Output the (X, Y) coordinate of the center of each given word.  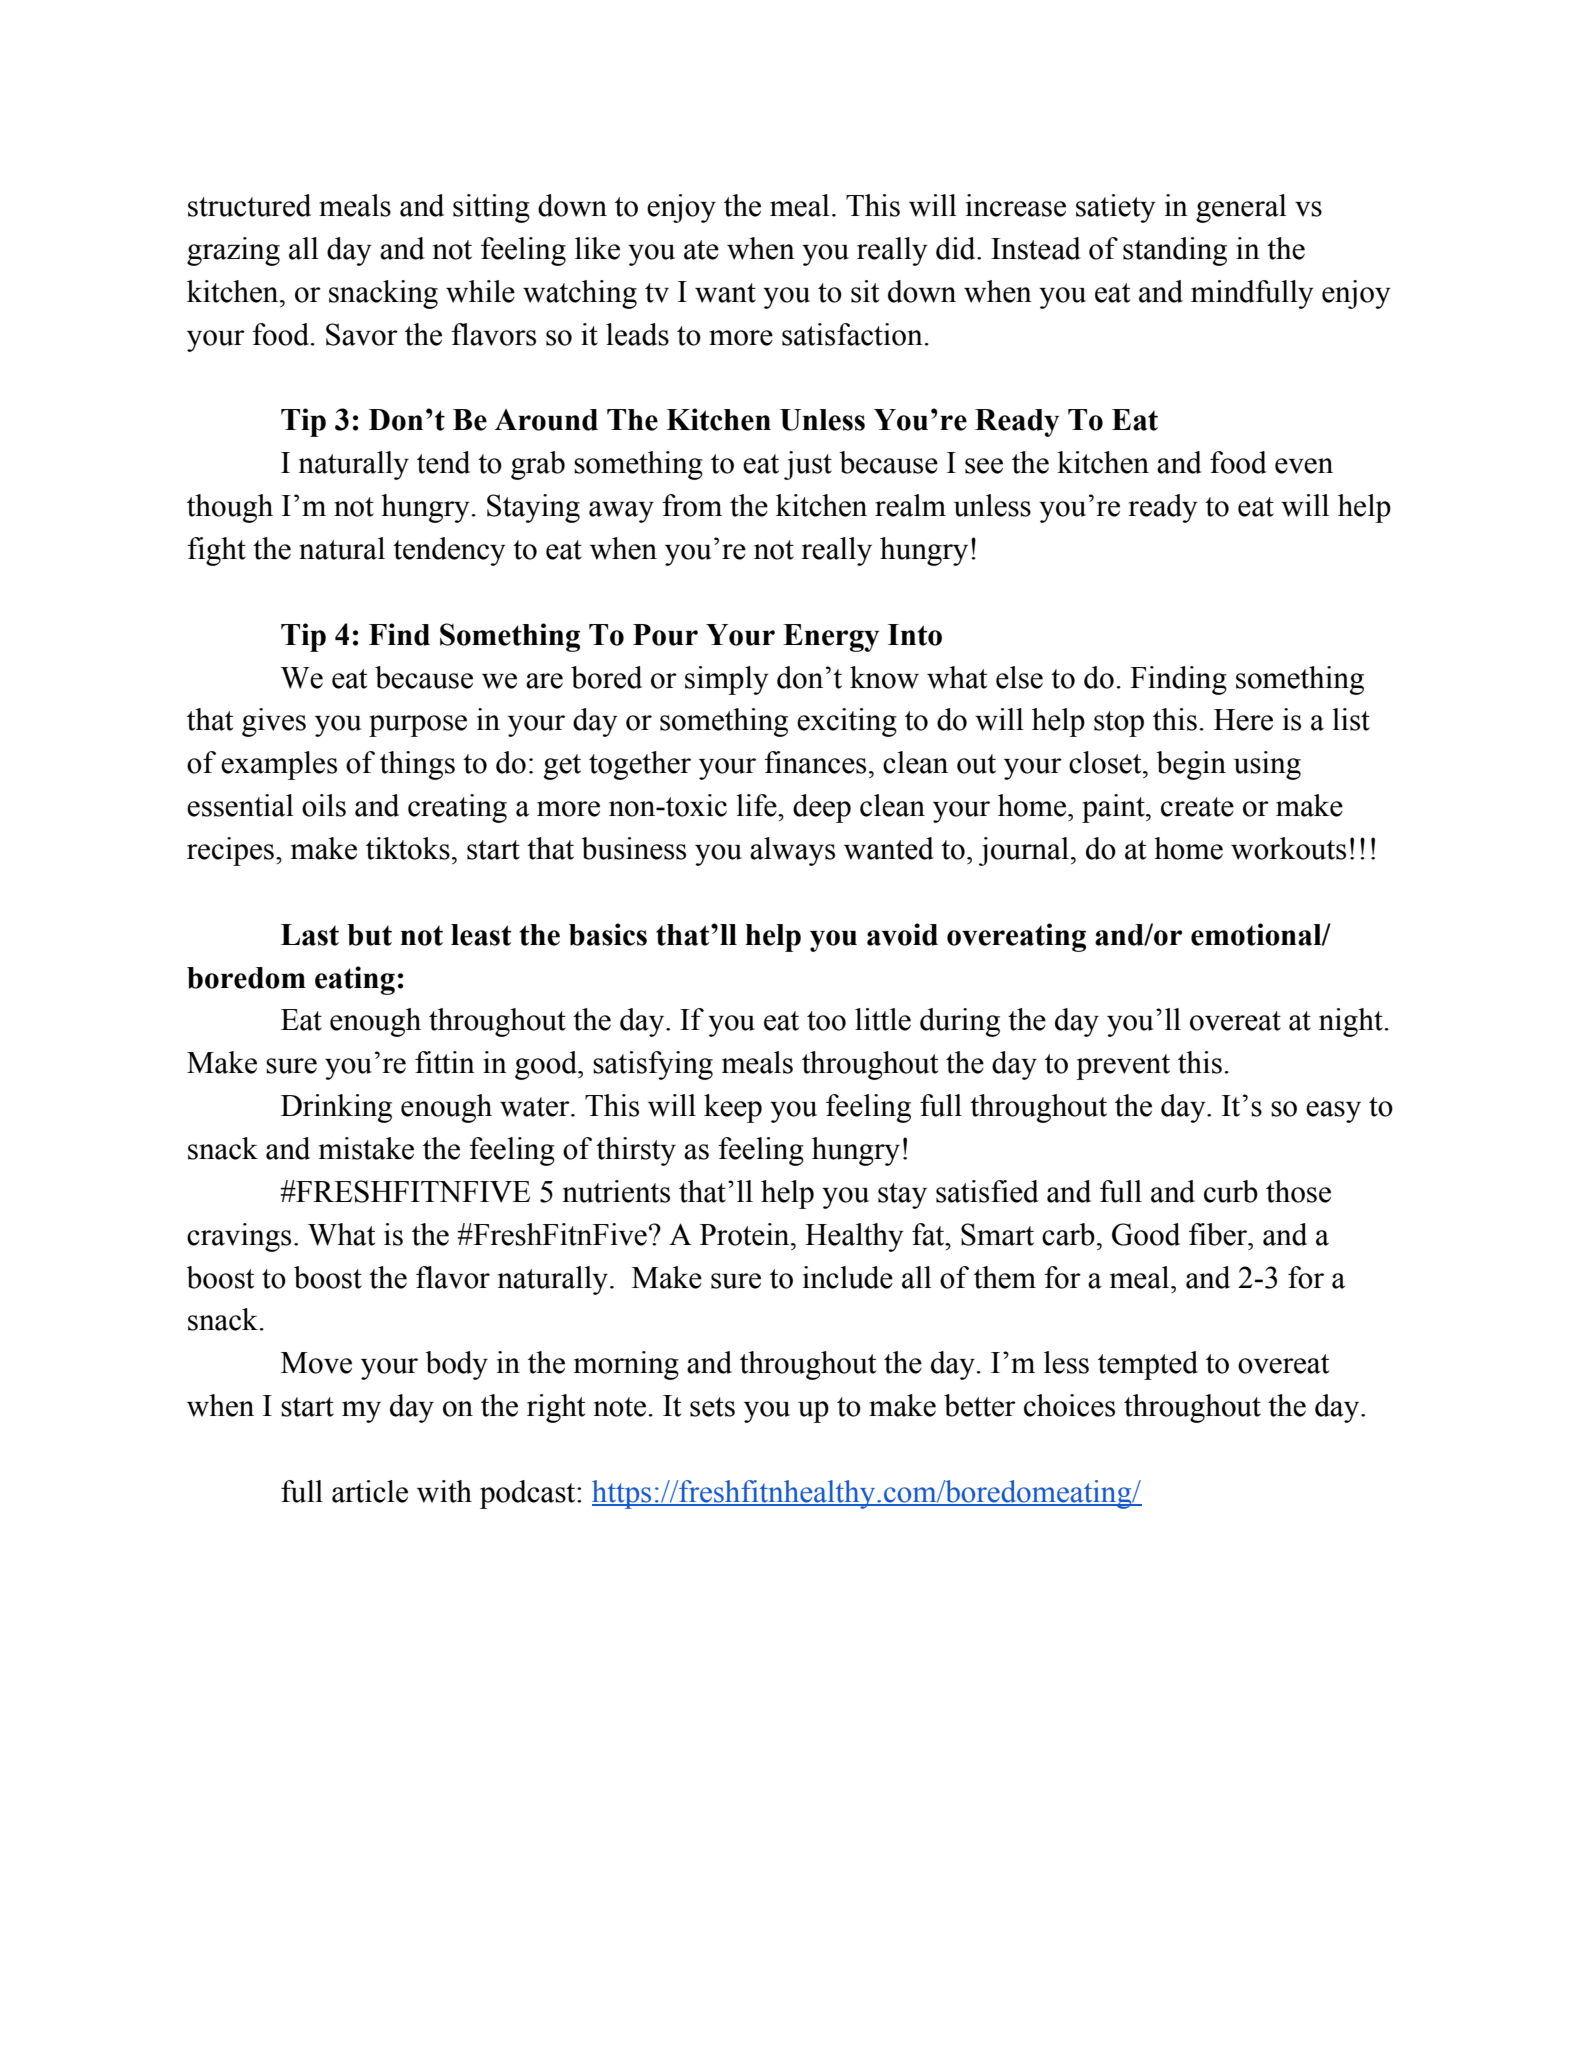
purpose (418, 726)
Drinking (336, 1108)
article (370, 1491)
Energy (831, 638)
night (1351, 1022)
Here (1243, 720)
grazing (233, 251)
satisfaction (852, 334)
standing (1175, 251)
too (826, 1021)
